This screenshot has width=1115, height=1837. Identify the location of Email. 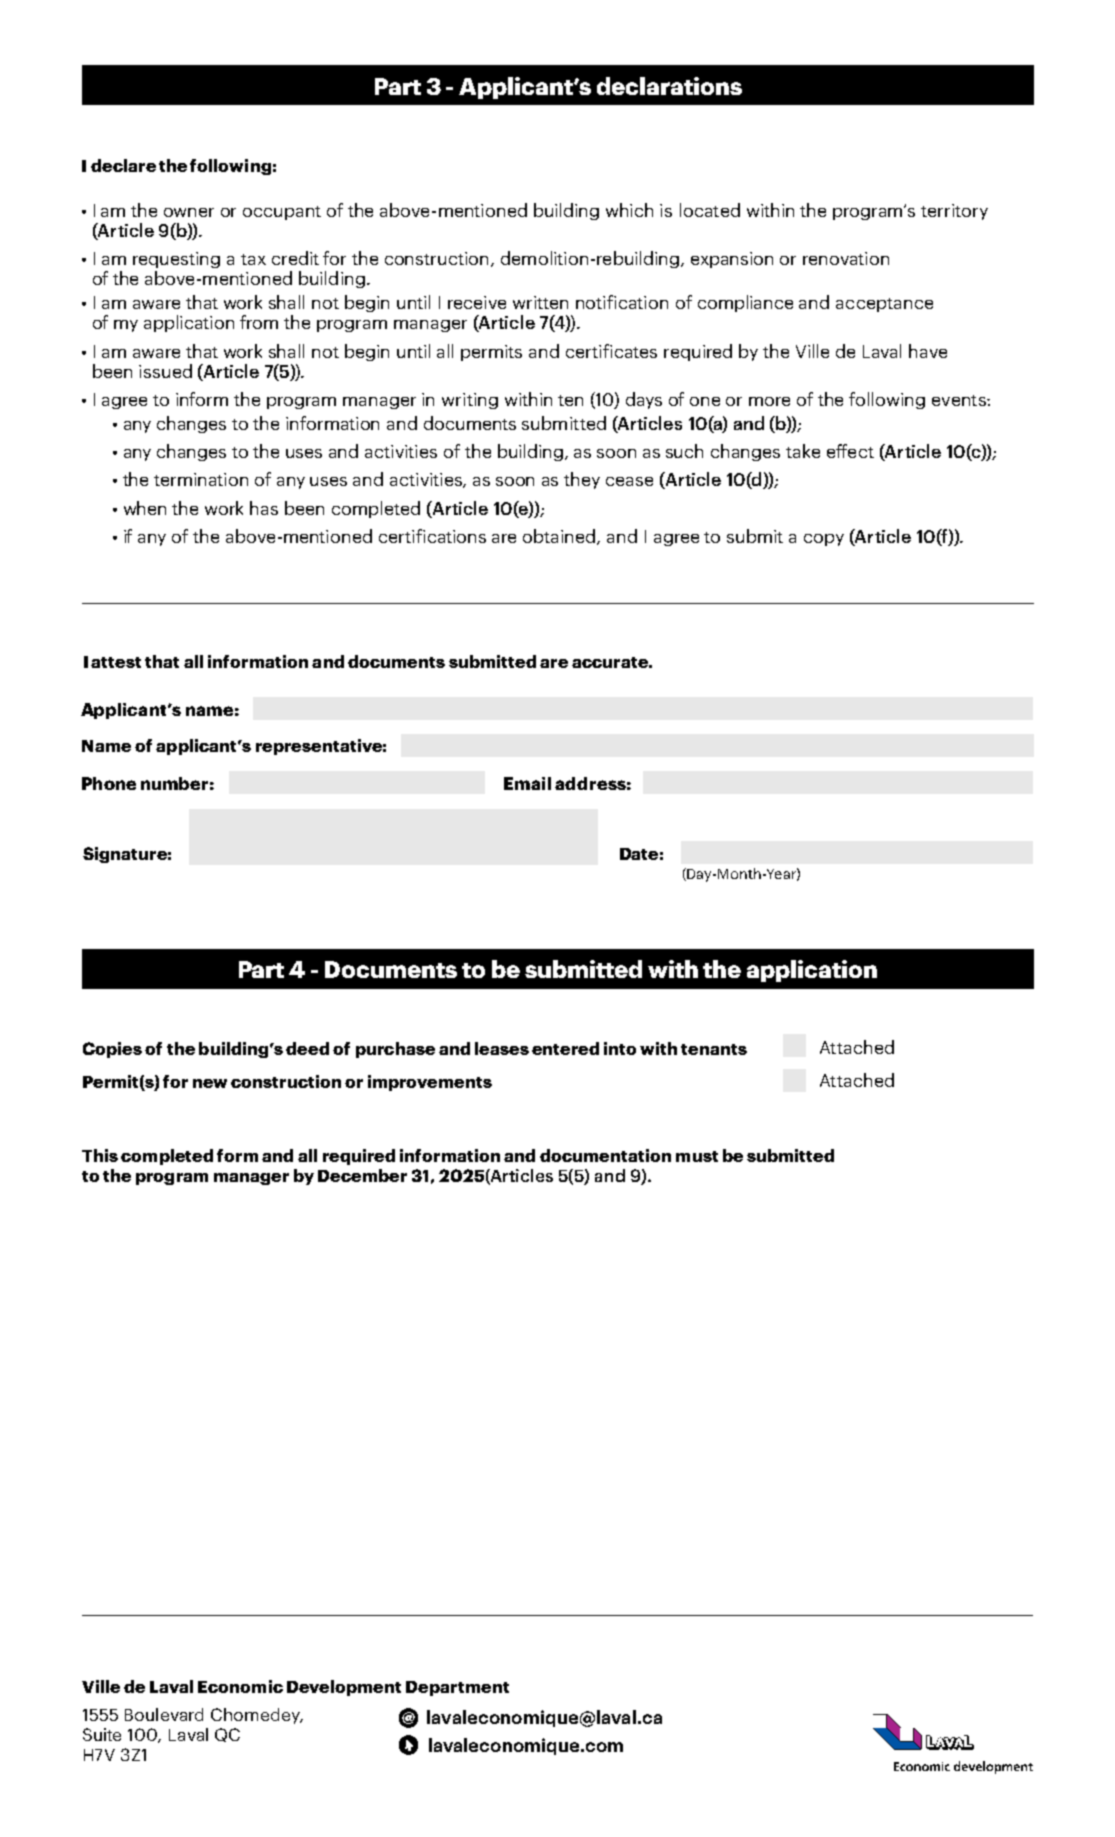
(527, 783).
